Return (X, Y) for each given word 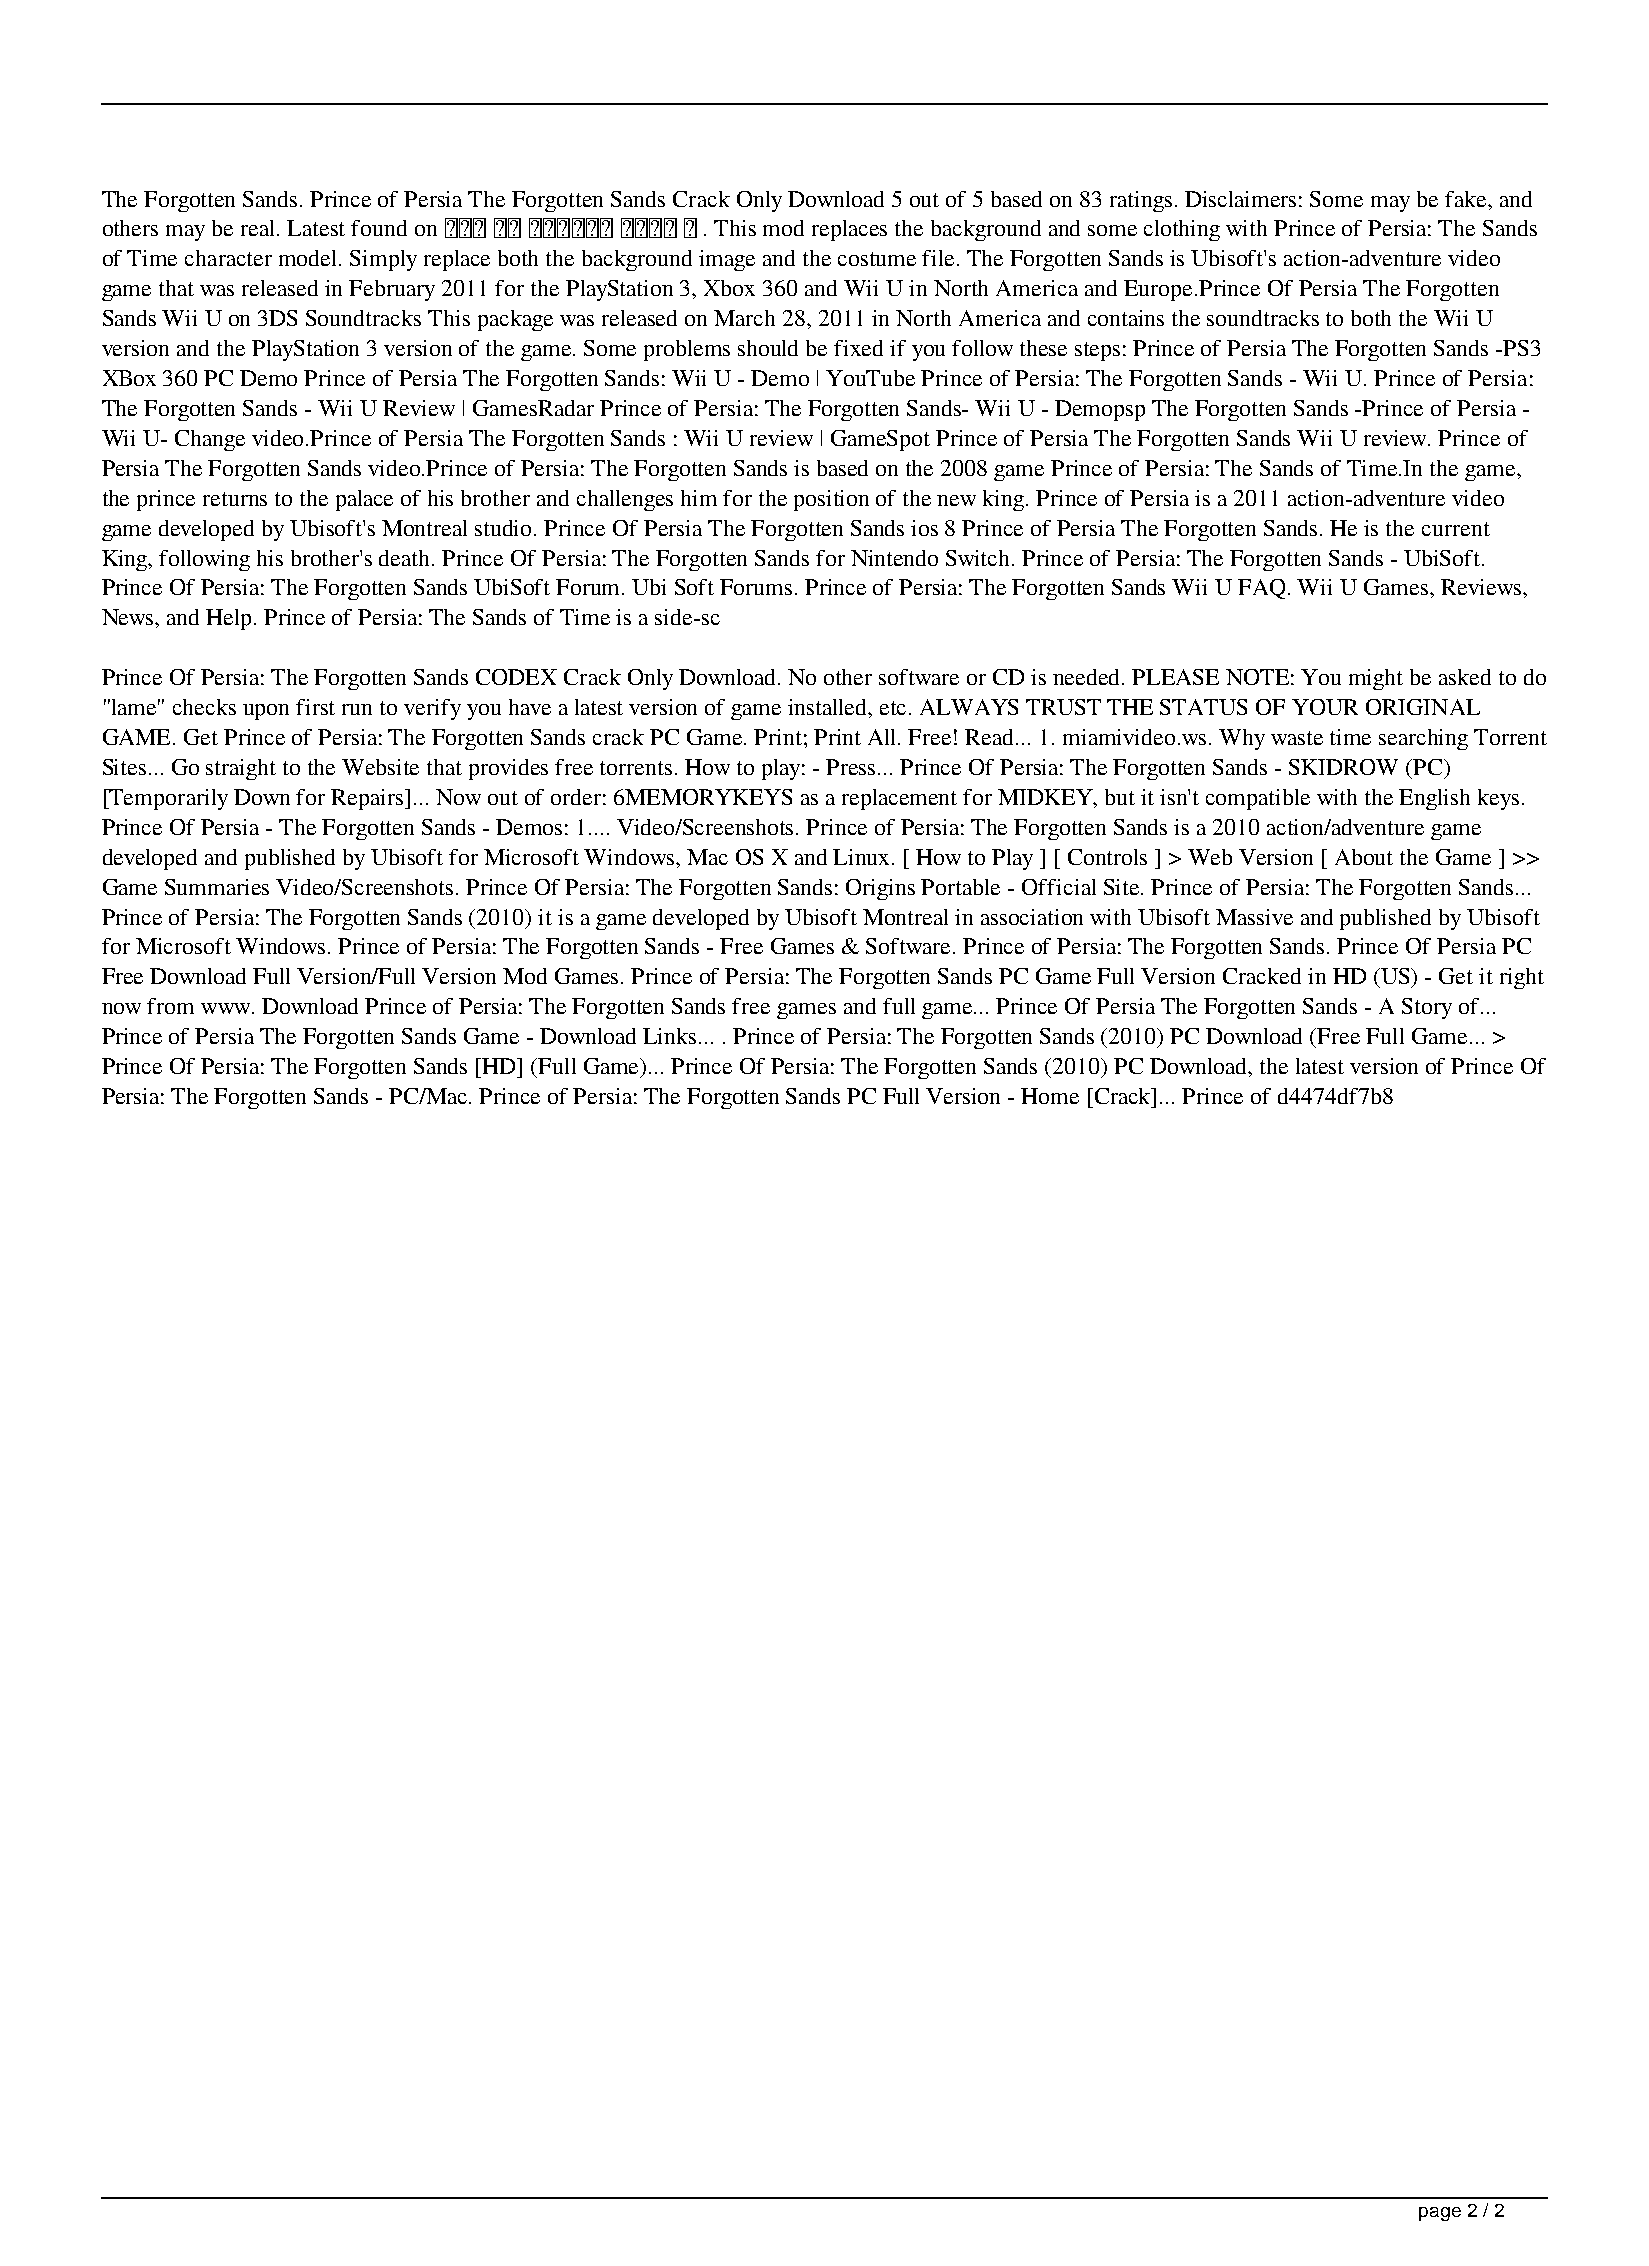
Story (1427, 1008)
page (1440, 2214)
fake (1467, 199)
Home (1050, 1096)
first (315, 707)
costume (877, 259)
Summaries (217, 887)
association (1032, 917)
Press (852, 767)
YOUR (1325, 707)
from (170, 1006)
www (227, 1008)
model (309, 258)
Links (669, 1036)
